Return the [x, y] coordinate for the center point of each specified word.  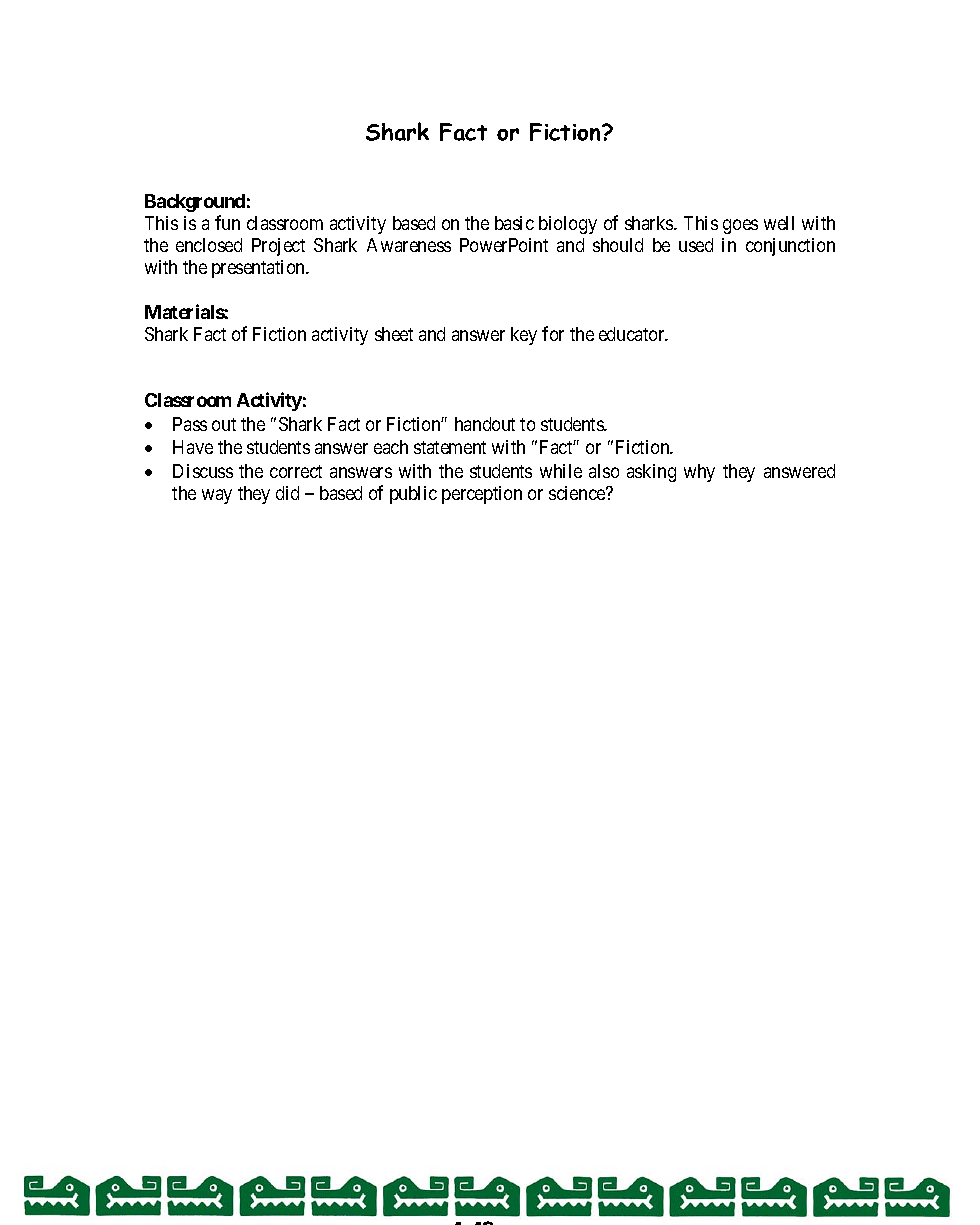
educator [633, 334]
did [287, 493]
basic [514, 223]
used [696, 245]
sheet [394, 334]
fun [227, 222]
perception [482, 495]
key [524, 336]
